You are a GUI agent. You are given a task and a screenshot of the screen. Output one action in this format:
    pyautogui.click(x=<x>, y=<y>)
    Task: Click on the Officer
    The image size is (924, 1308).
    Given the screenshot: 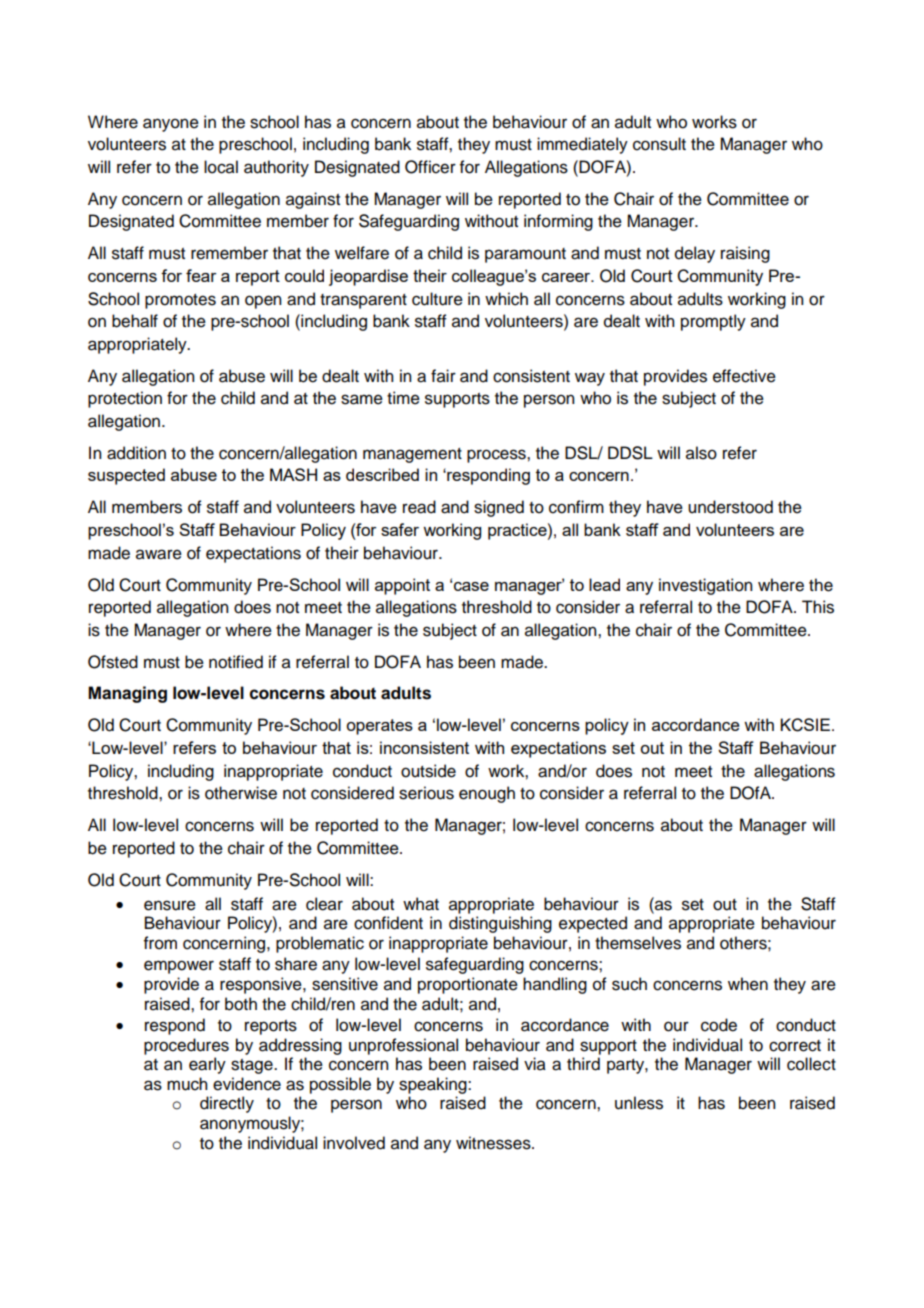 What is the action you would take?
    pyautogui.click(x=430, y=167)
